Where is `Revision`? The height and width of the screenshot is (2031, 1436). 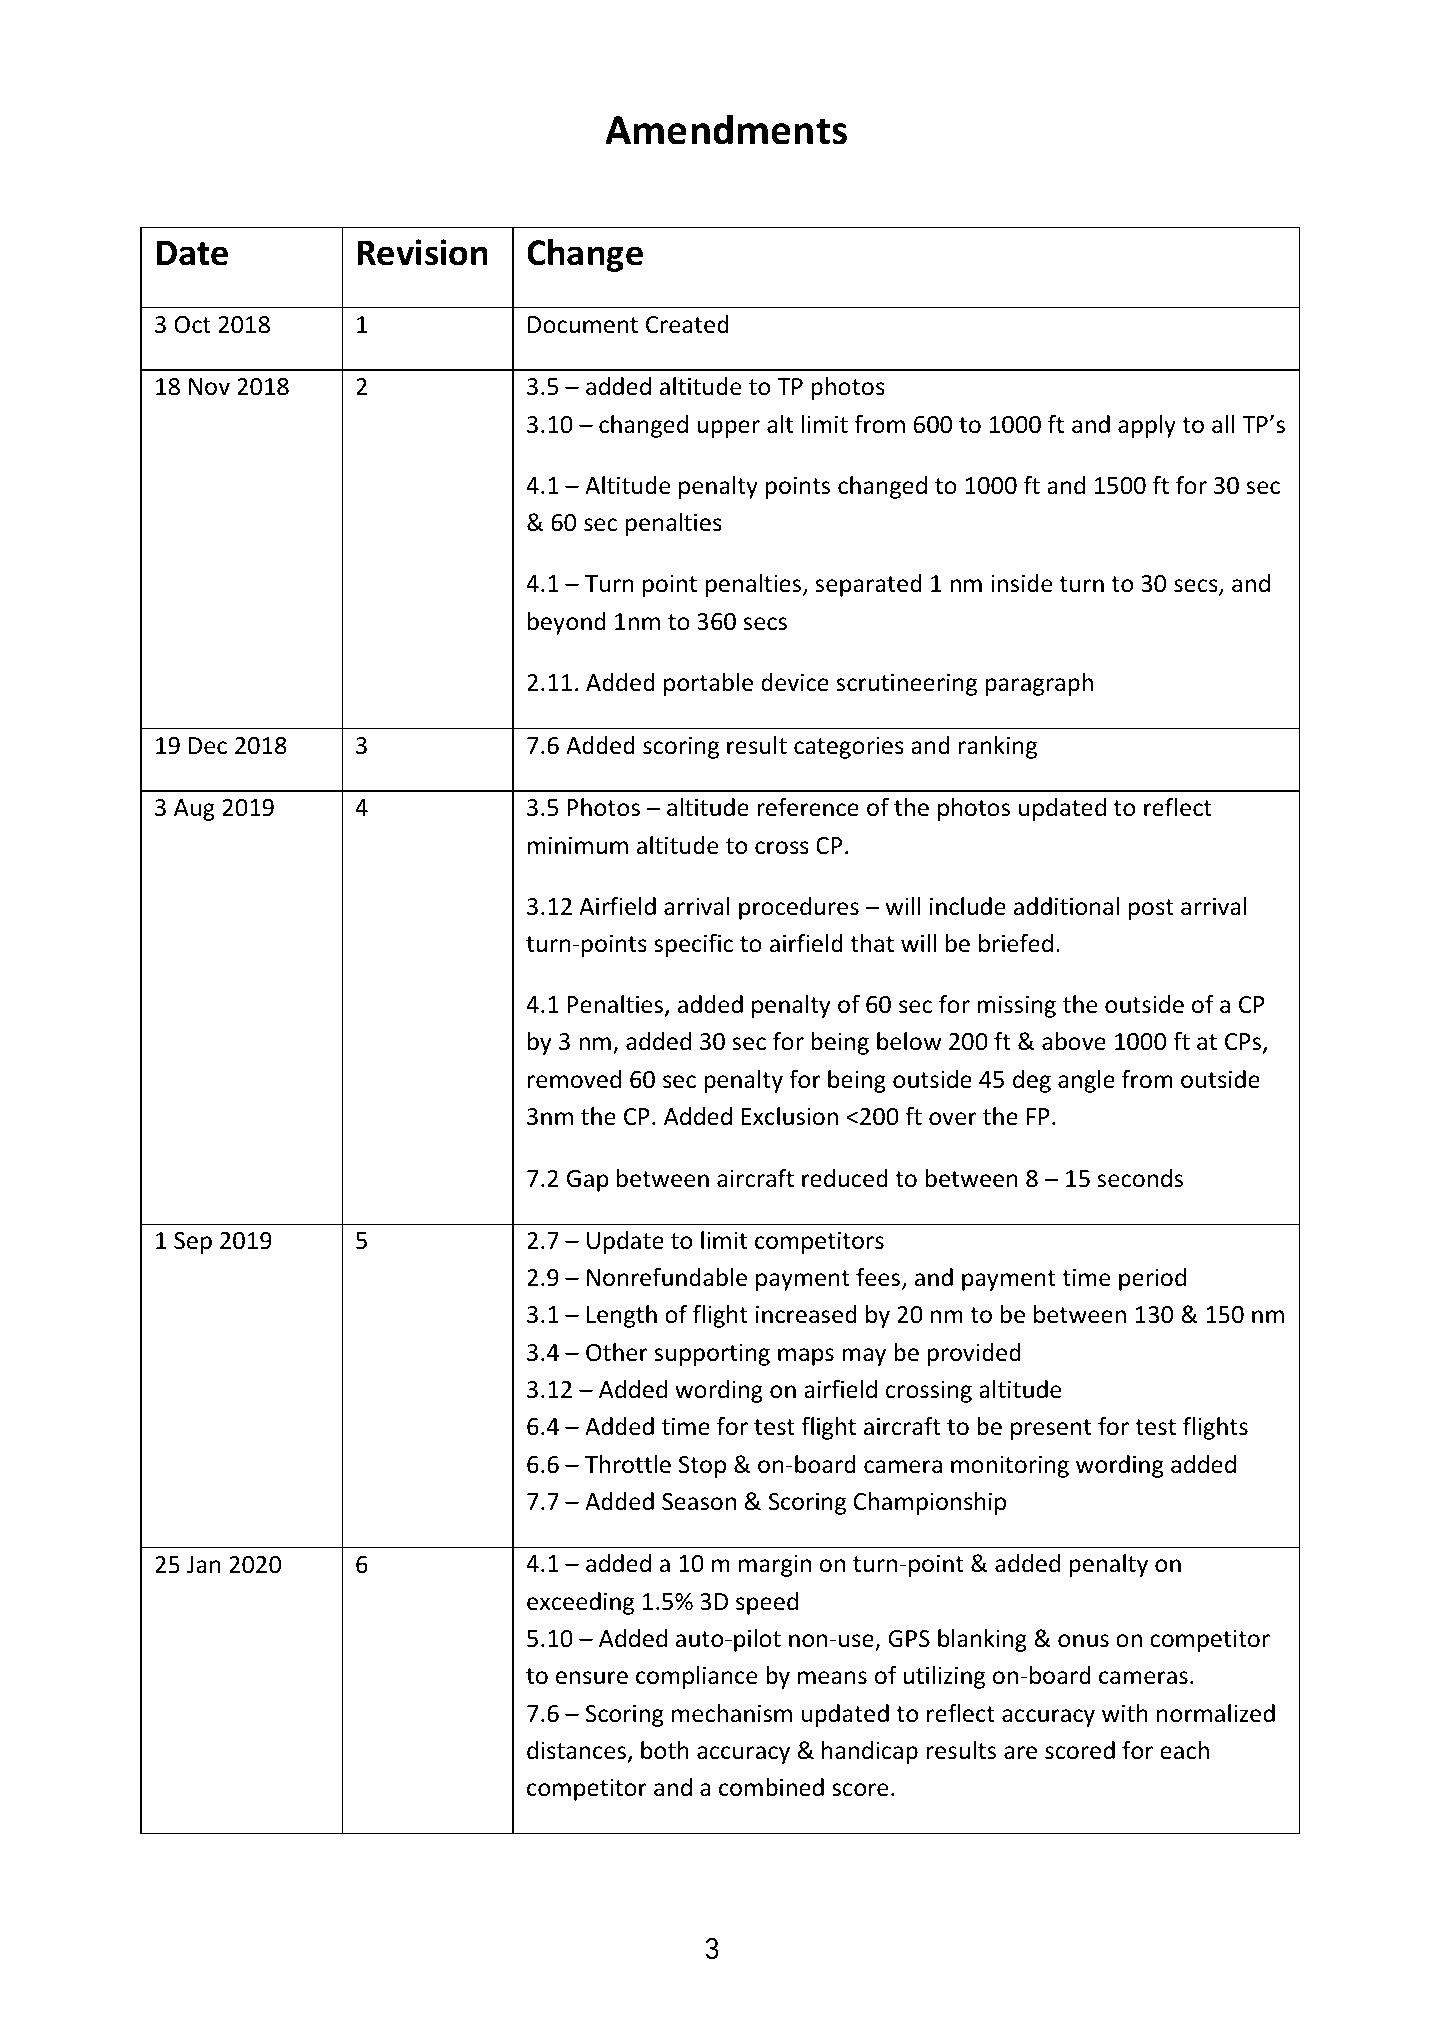 Revision is located at coordinates (422, 252).
